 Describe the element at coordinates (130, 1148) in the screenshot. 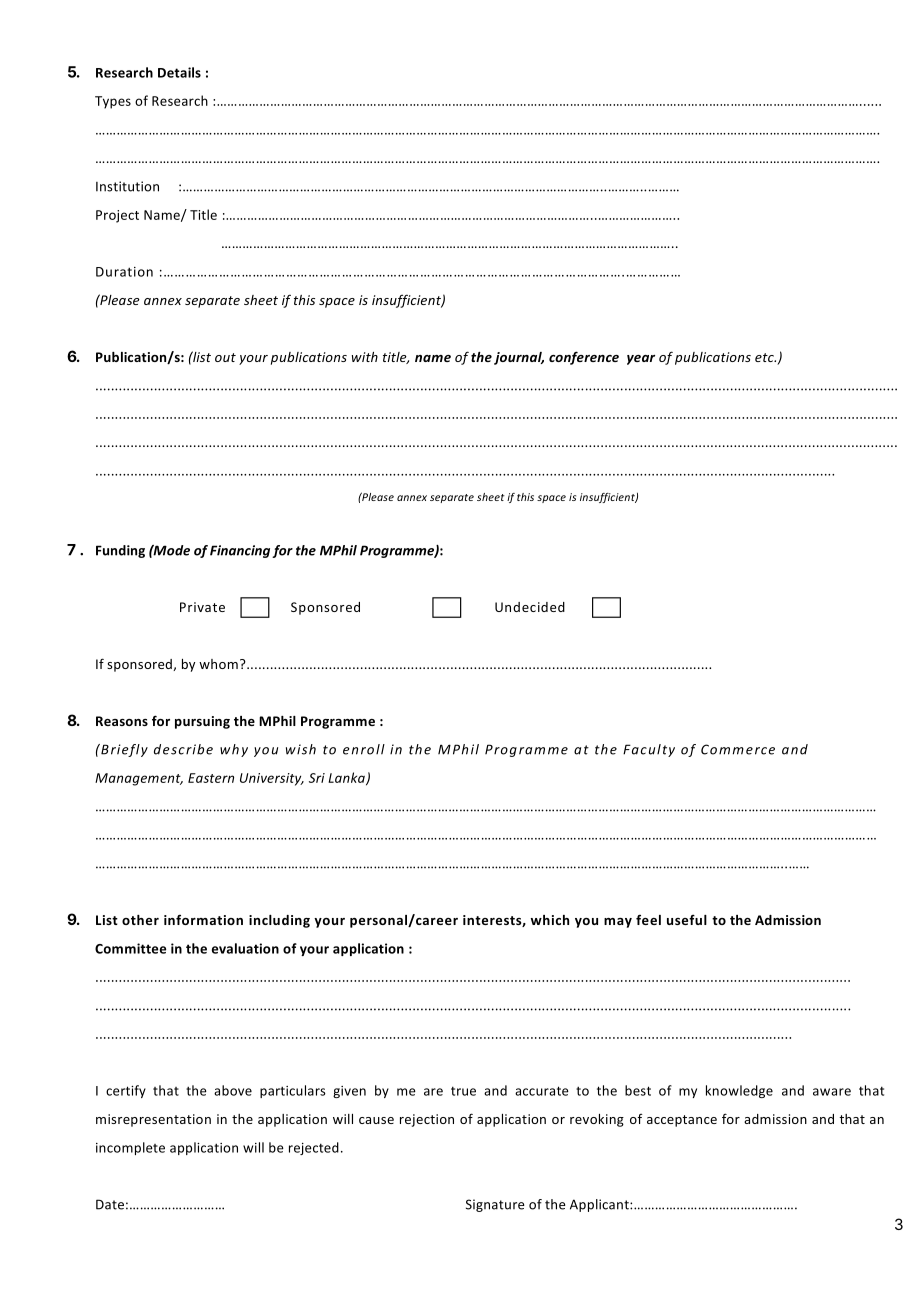

I see `incomplete` at that location.
